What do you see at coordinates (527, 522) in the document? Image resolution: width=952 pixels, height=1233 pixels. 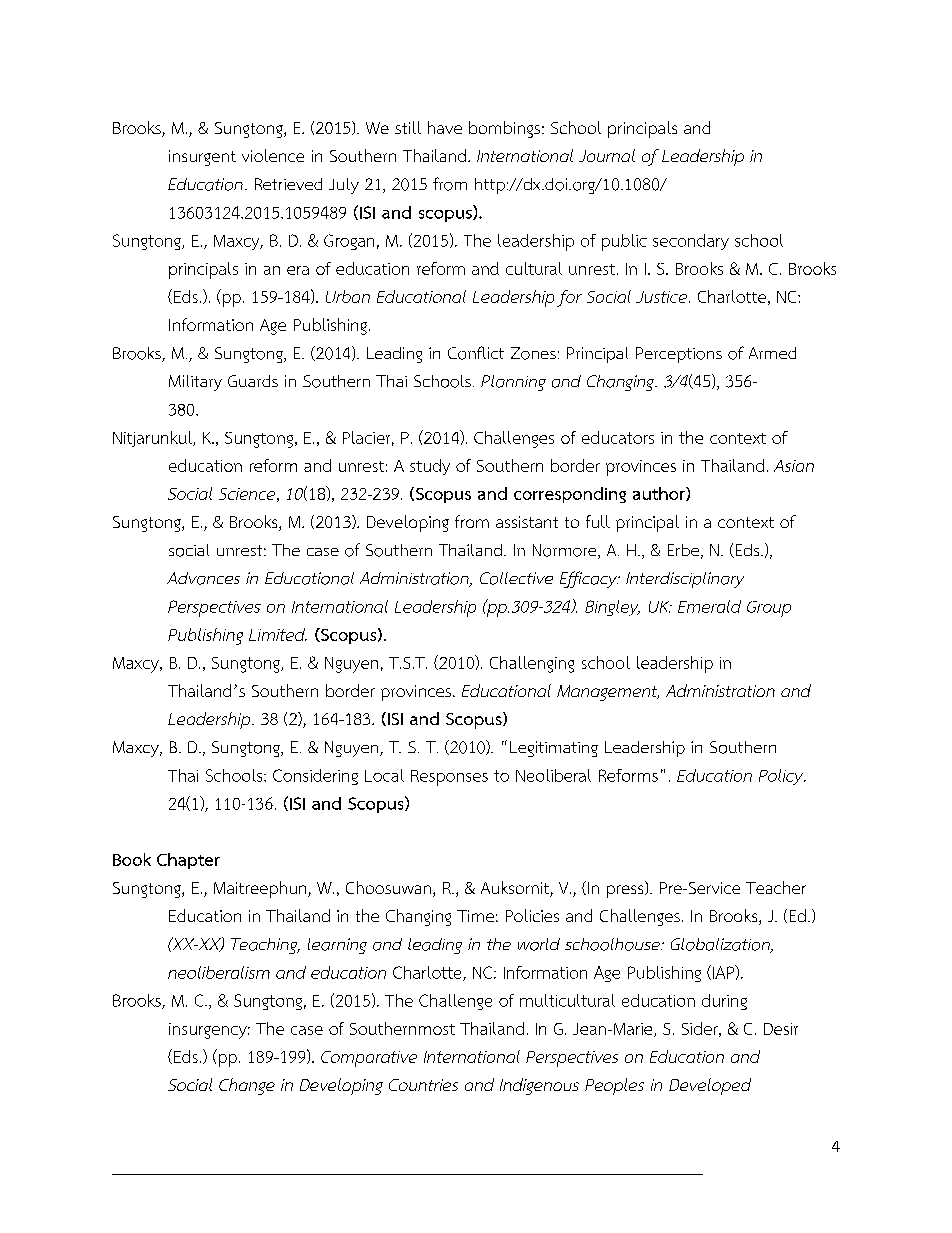 I see `assistant` at bounding box center [527, 522].
